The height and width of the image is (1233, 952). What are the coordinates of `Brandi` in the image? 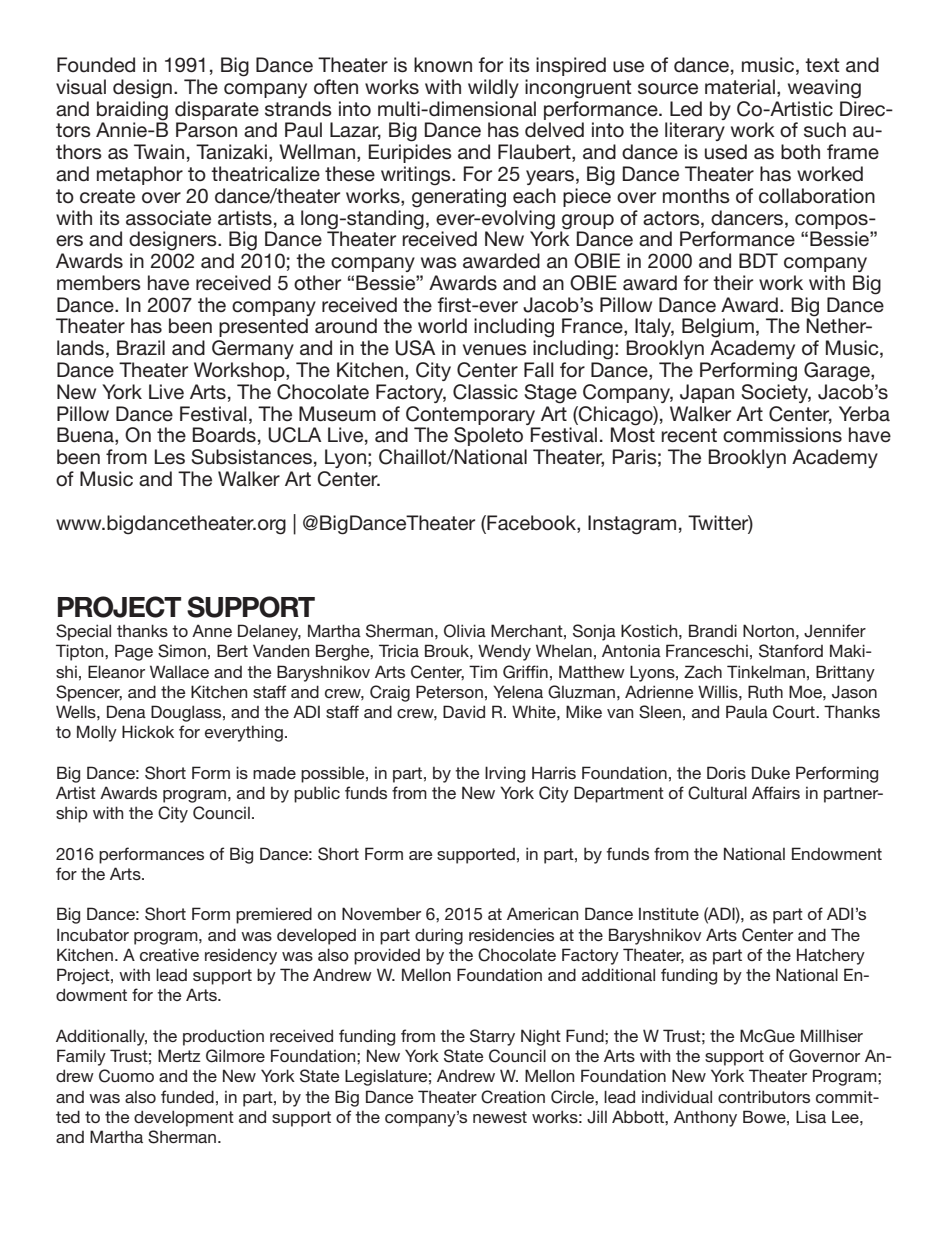 It's located at (713, 630).
